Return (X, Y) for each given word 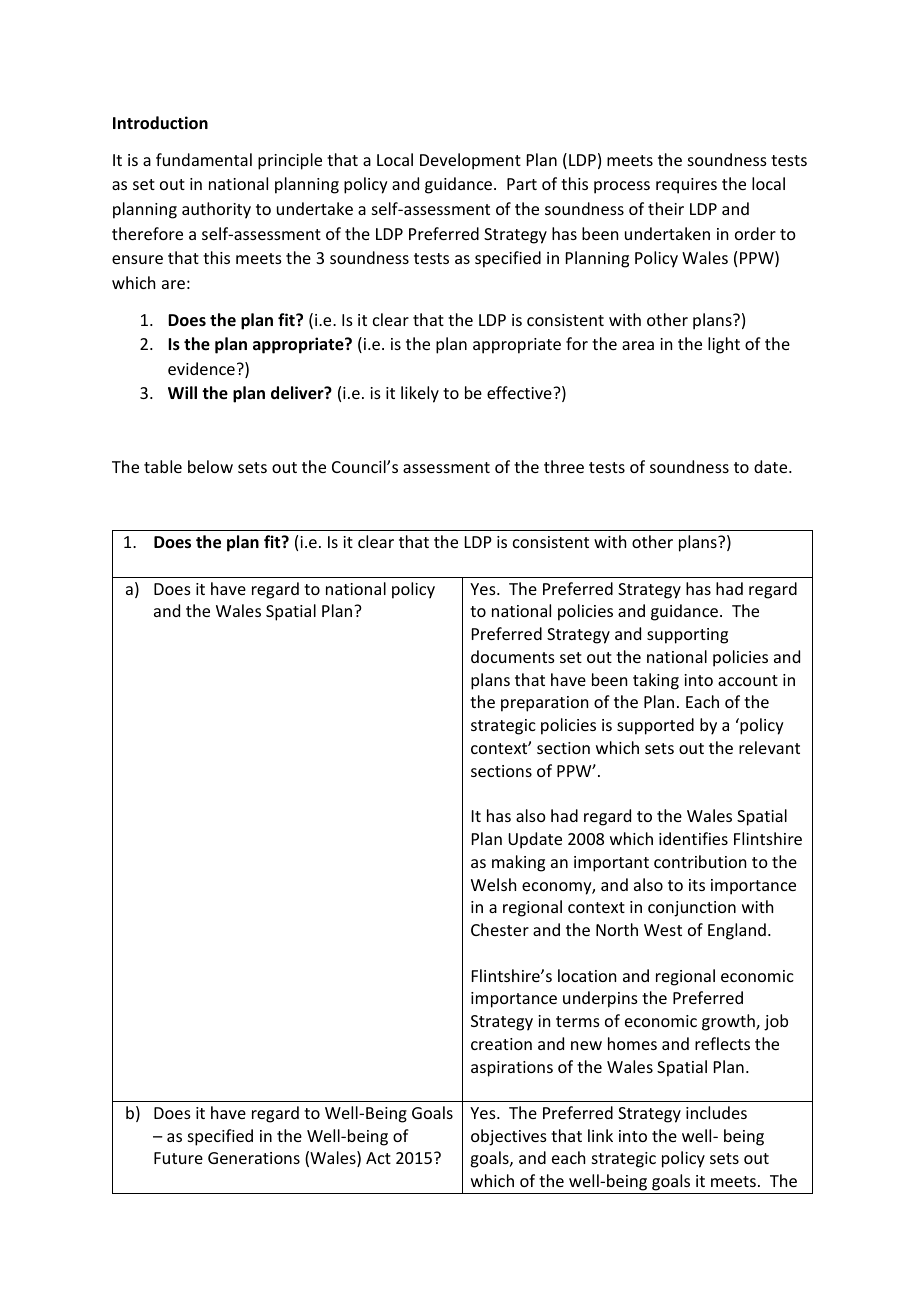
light (724, 345)
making (518, 863)
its (697, 885)
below (210, 466)
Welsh (493, 884)
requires (686, 186)
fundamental (204, 159)
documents (513, 656)
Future (178, 1158)
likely (420, 394)
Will (182, 392)
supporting (687, 636)
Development (470, 161)
